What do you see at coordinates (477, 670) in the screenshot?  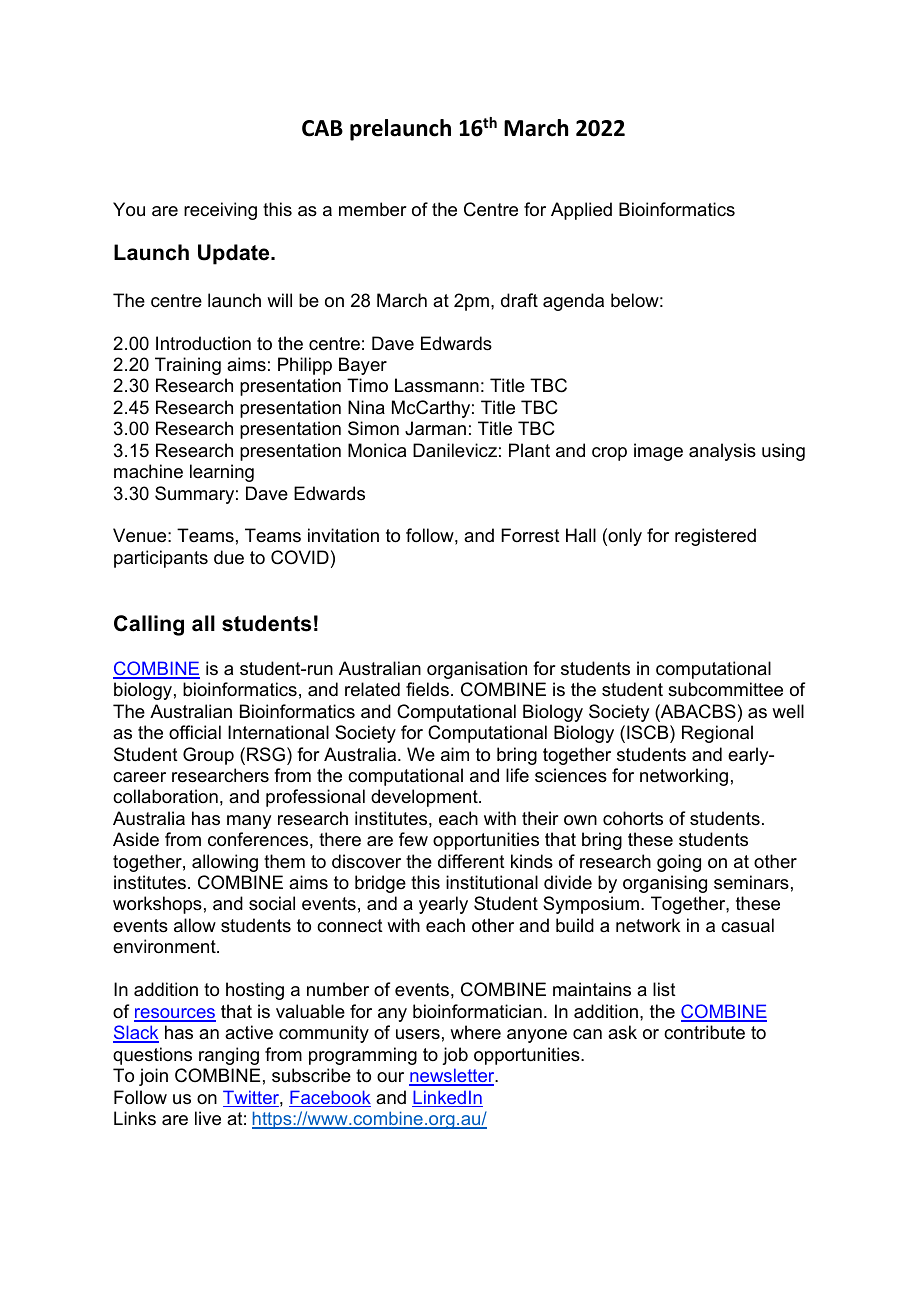 I see `organisation` at bounding box center [477, 670].
